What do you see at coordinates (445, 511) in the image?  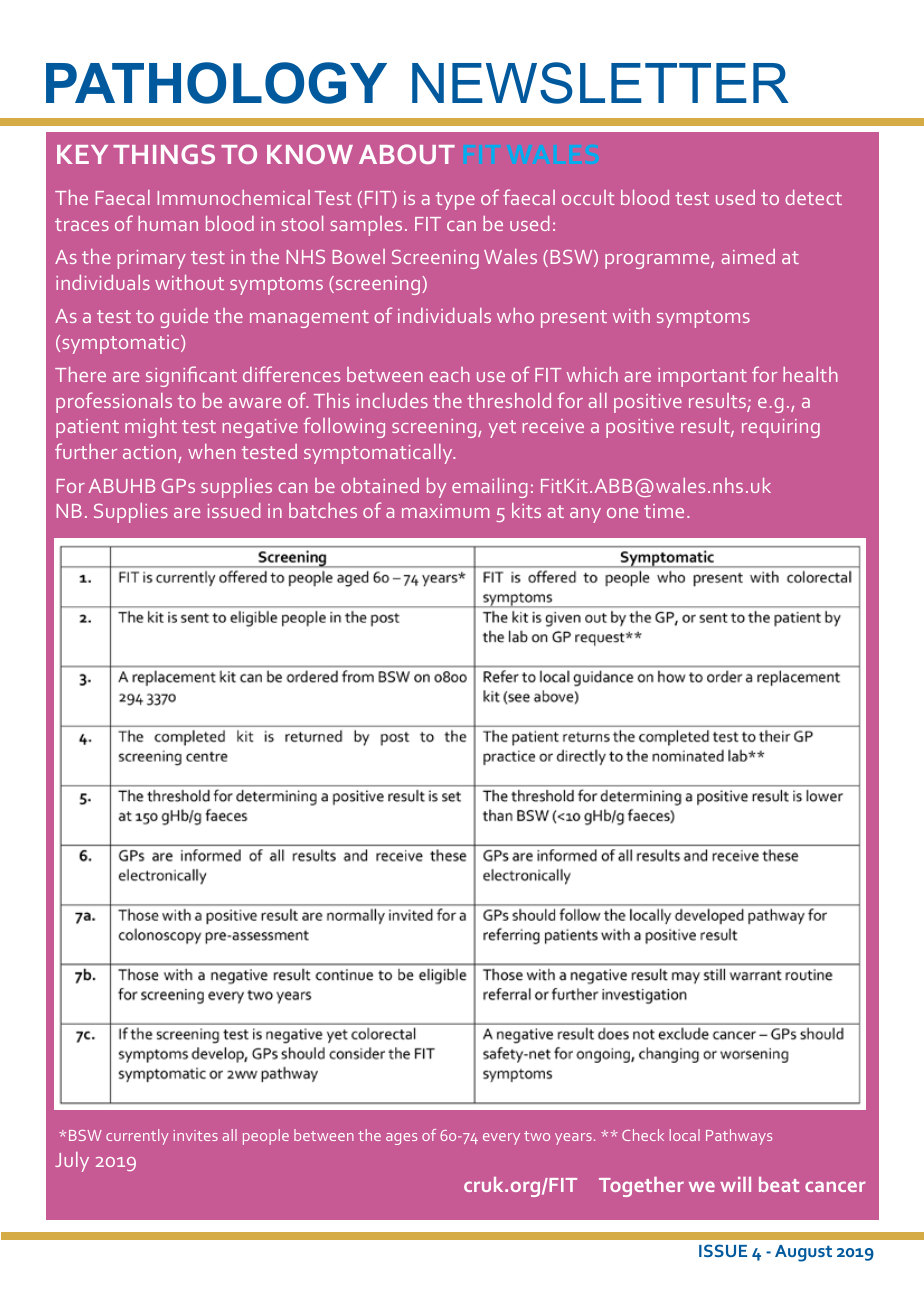 I see `maximum` at bounding box center [445, 511].
